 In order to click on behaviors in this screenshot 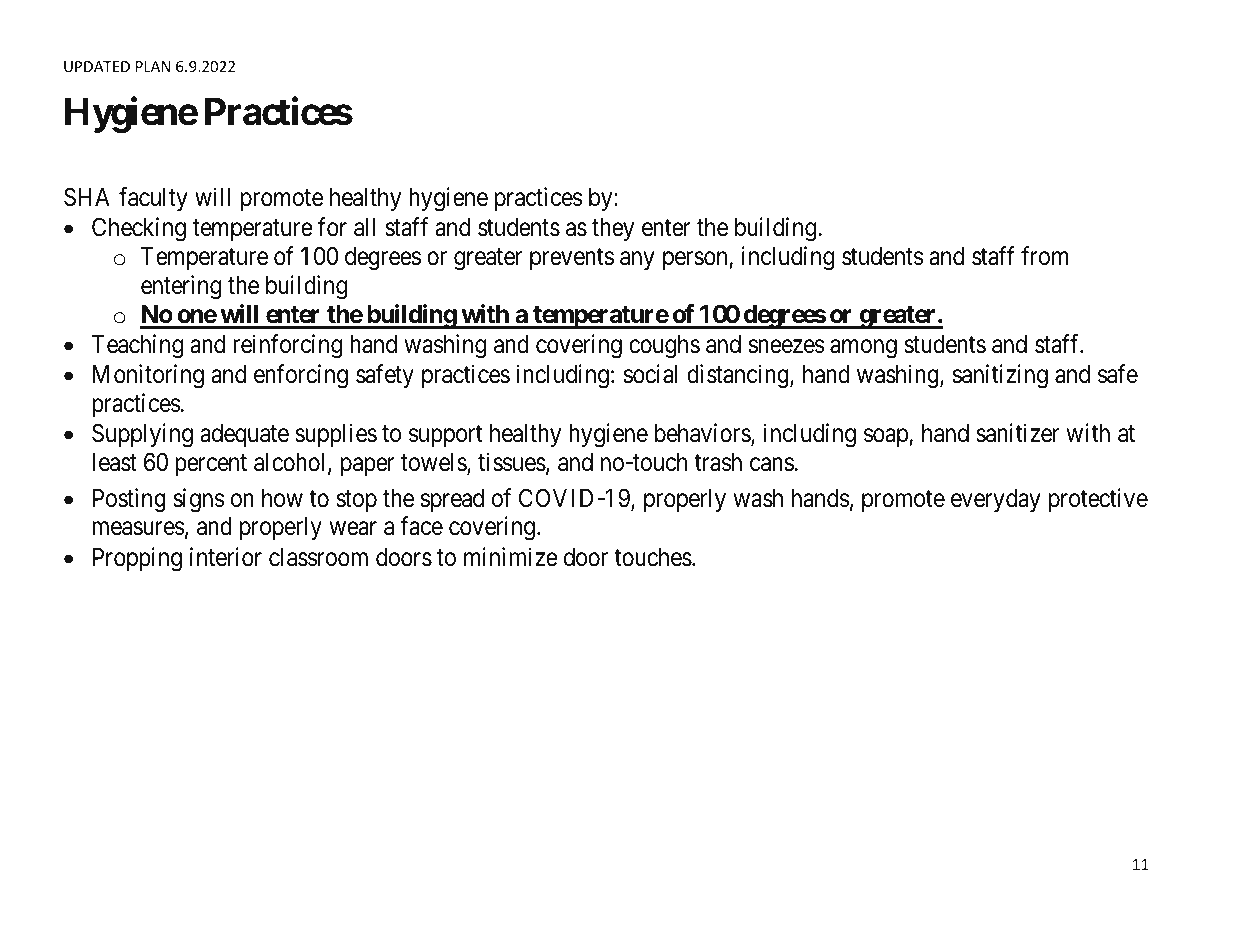, I will do `click(703, 434)`.
